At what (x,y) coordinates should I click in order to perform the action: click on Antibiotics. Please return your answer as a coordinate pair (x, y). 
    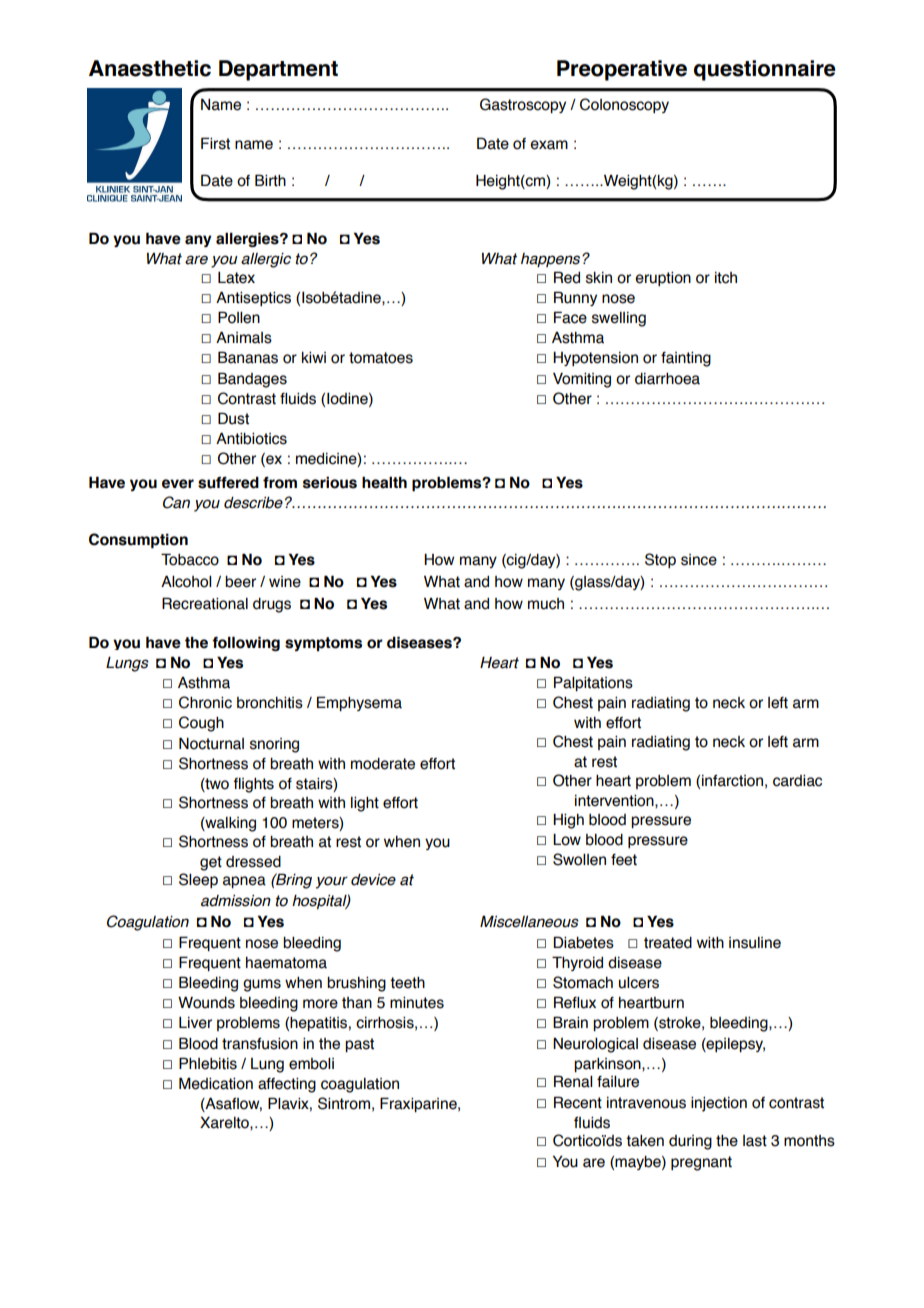
    Looking at the image, I should click on (251, 438).
